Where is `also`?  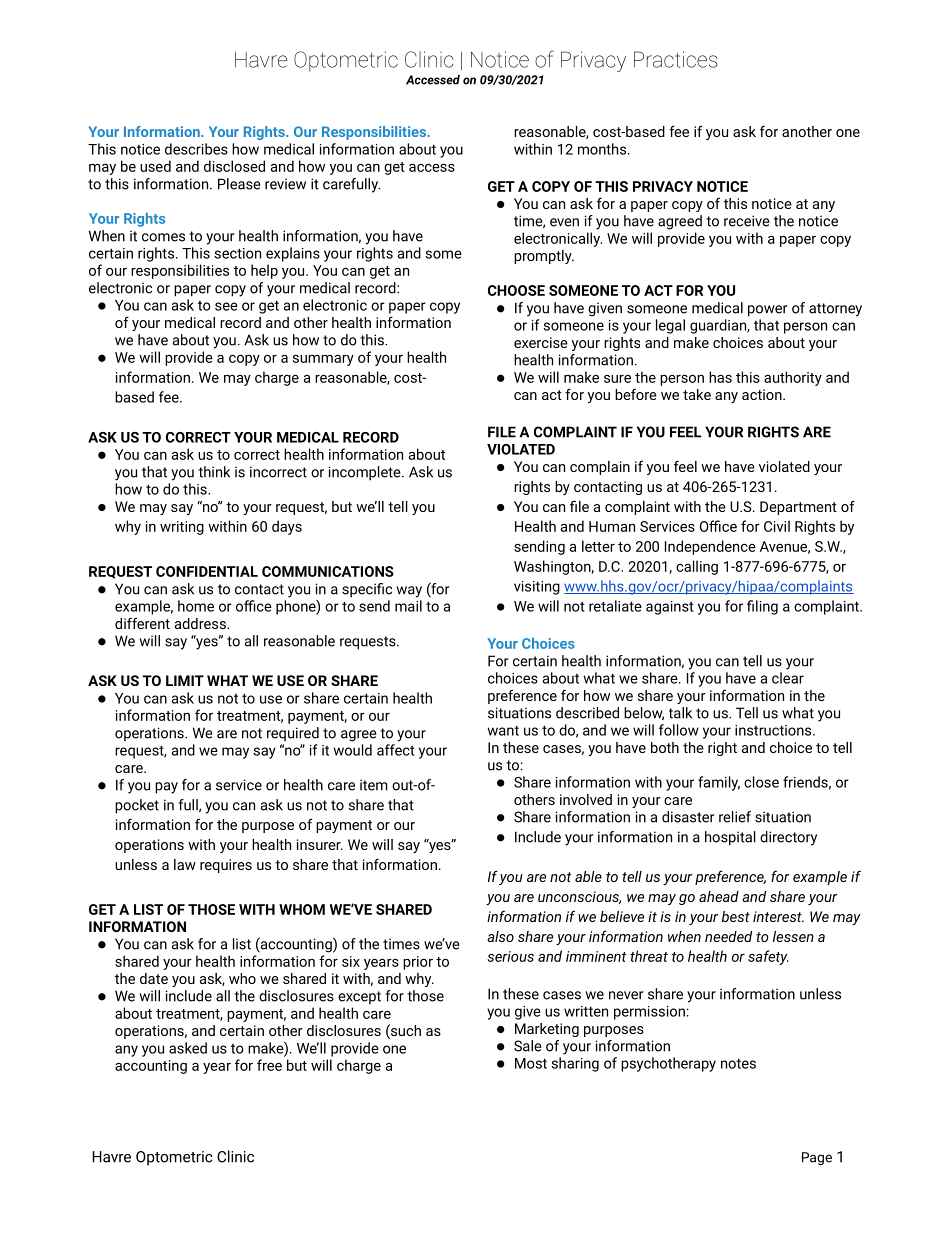
also is located at coordinates (500, 936).
